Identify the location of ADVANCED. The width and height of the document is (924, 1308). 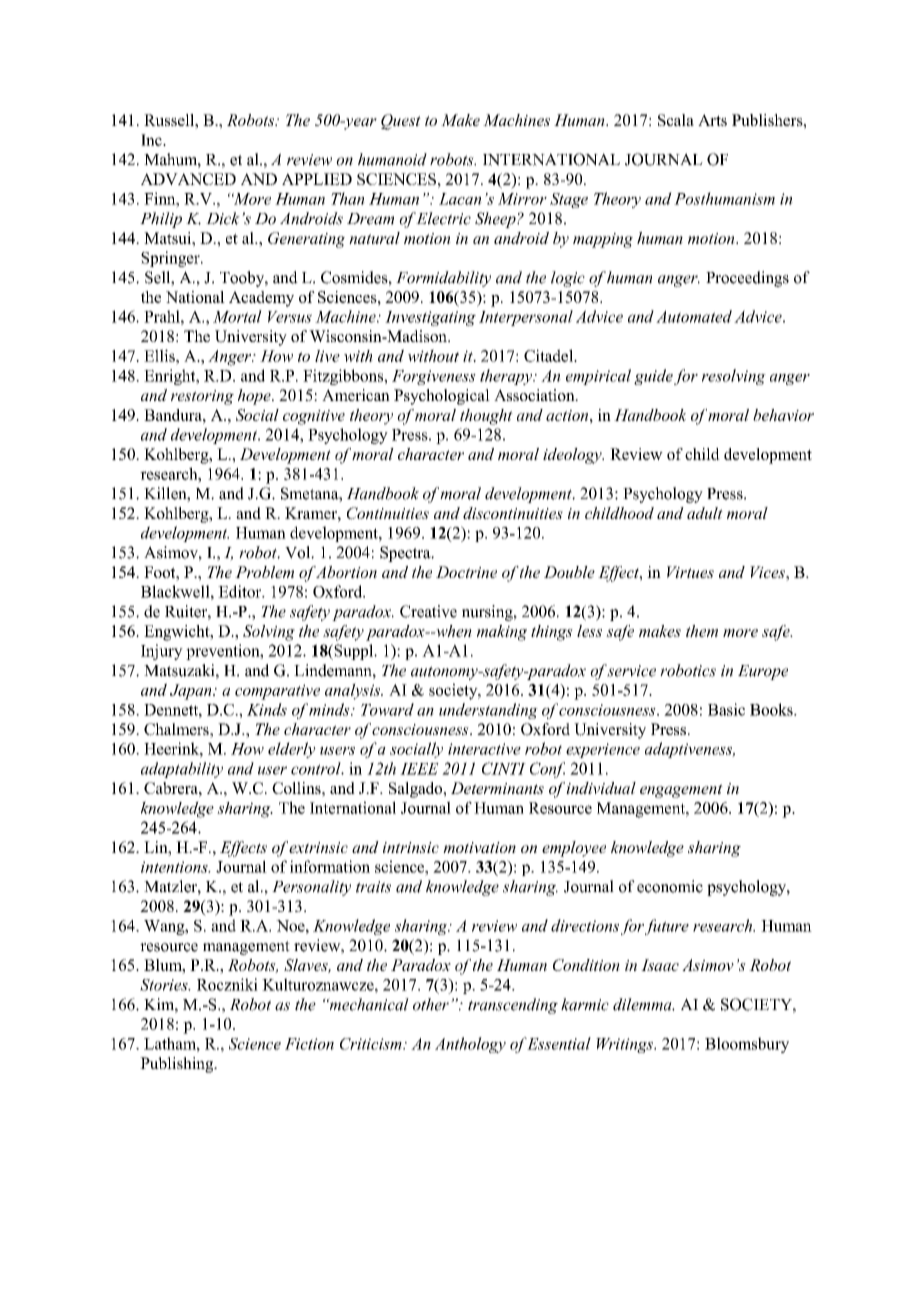
(188, 179).
